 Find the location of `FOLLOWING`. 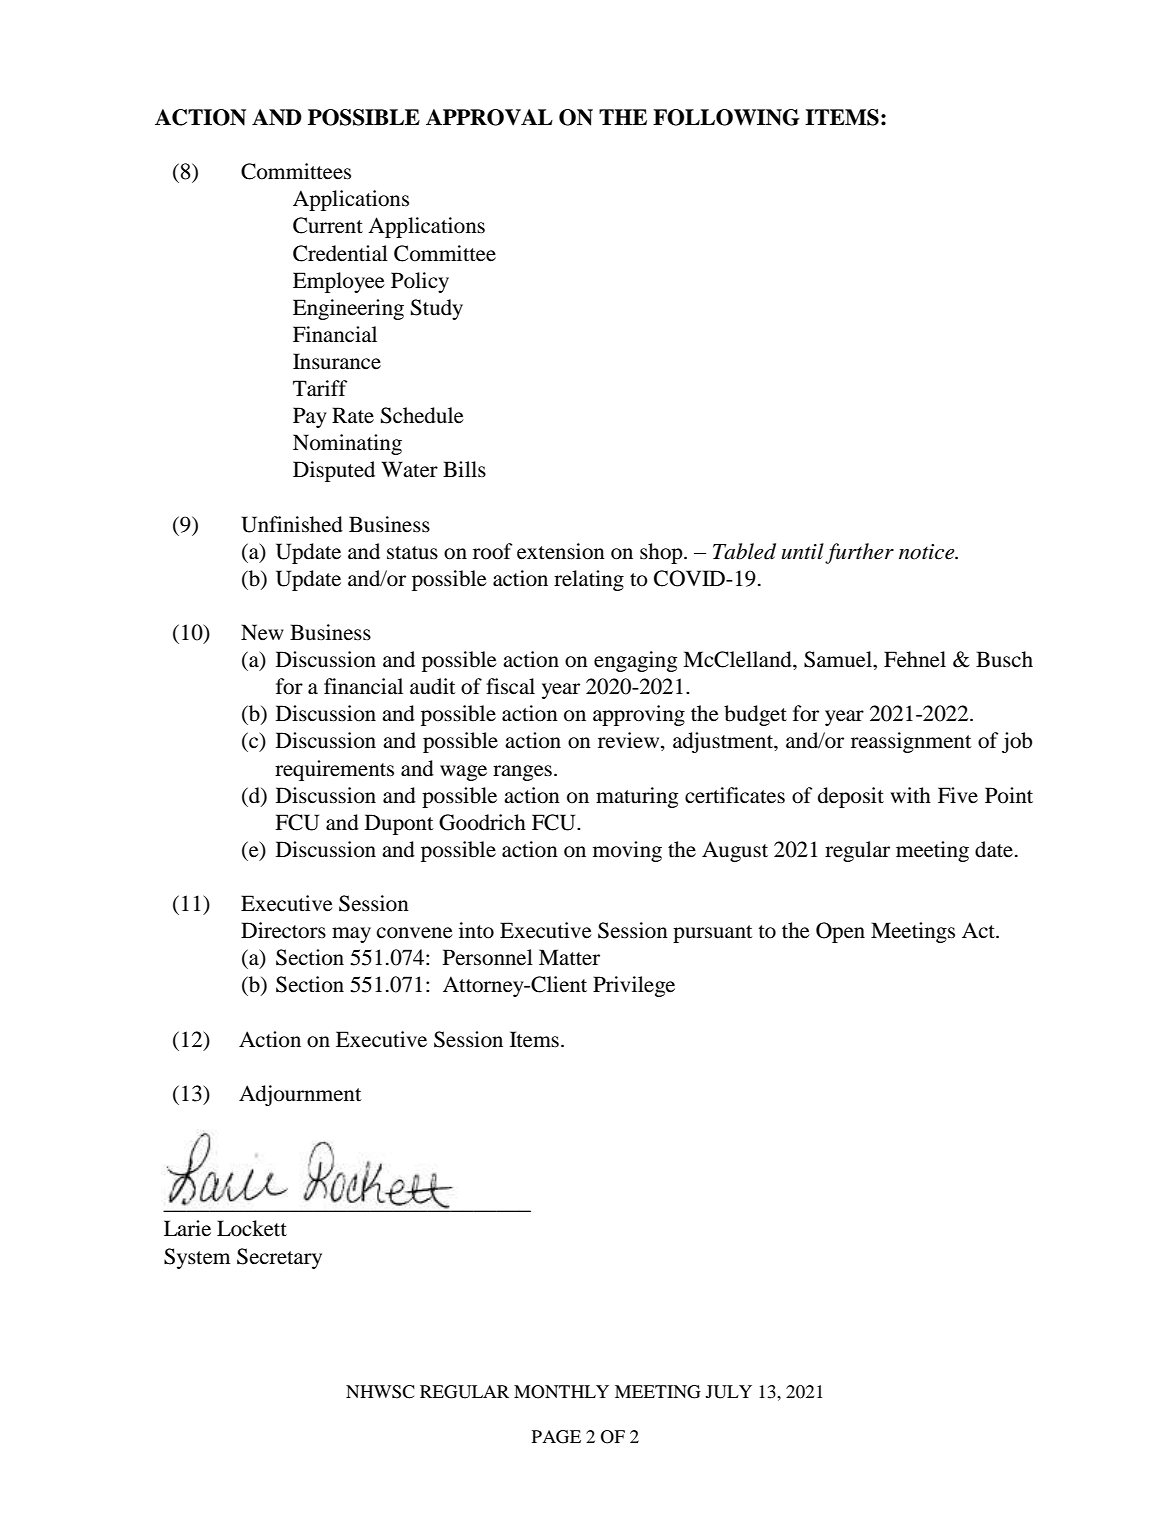

FOLLOWING is located at coordinates (726, 117).
